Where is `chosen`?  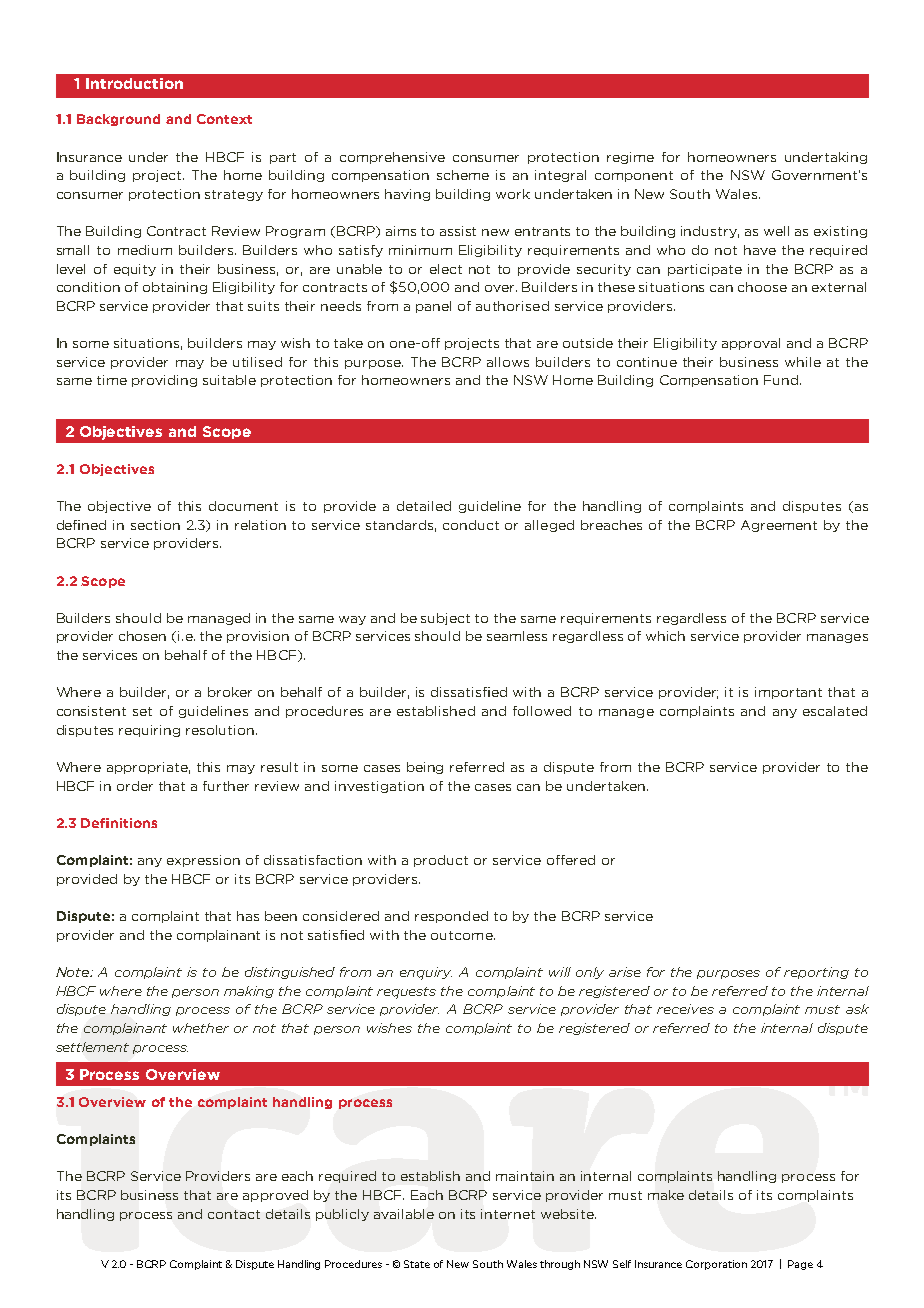 chosen is located at coordinates (142, 636).
